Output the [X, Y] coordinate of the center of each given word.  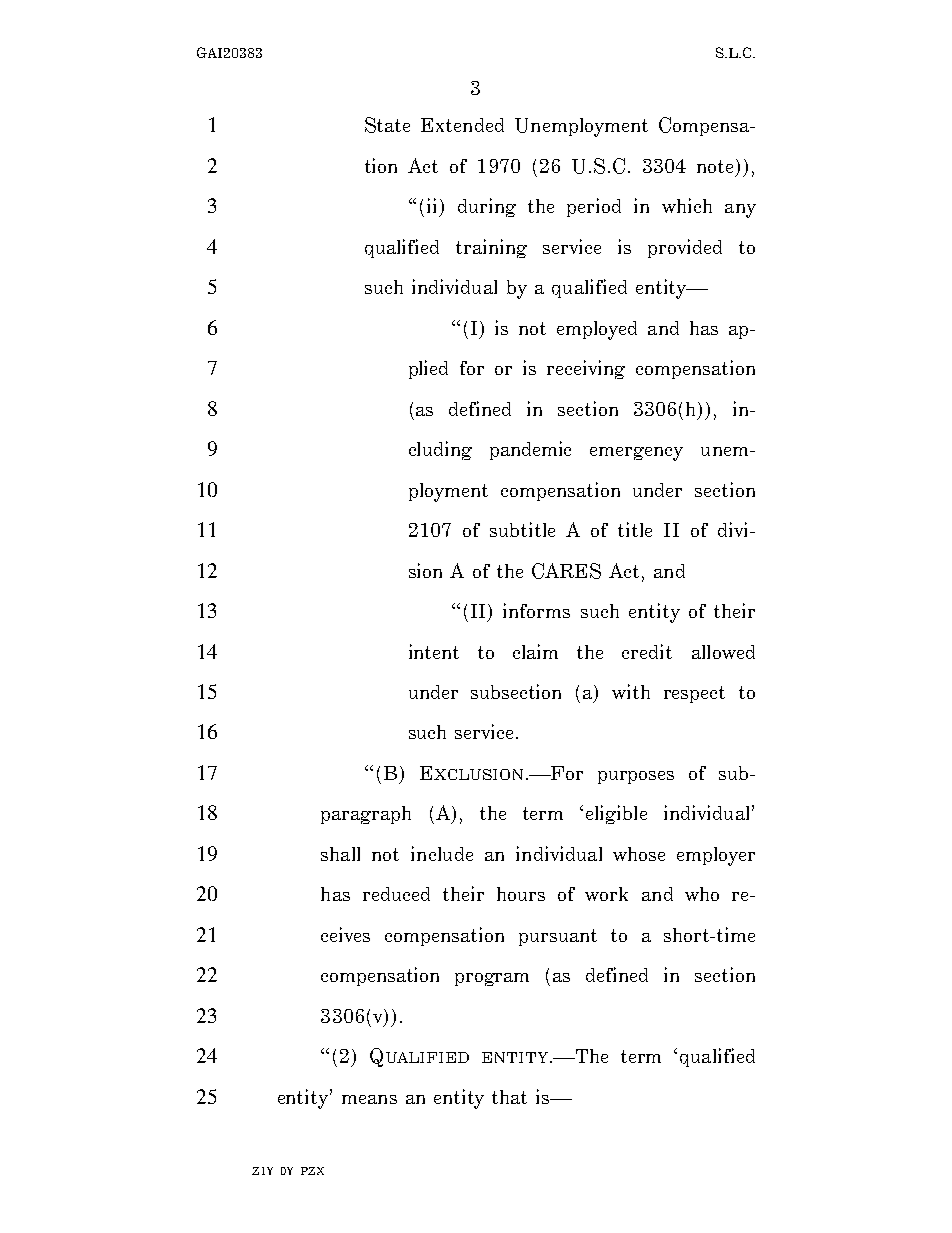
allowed [723, 652]
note [717, 167]
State [387, 125]
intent [434, 651]
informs [536, 610]
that [509, 1097]
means [369, 1099]
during [487, 207]
